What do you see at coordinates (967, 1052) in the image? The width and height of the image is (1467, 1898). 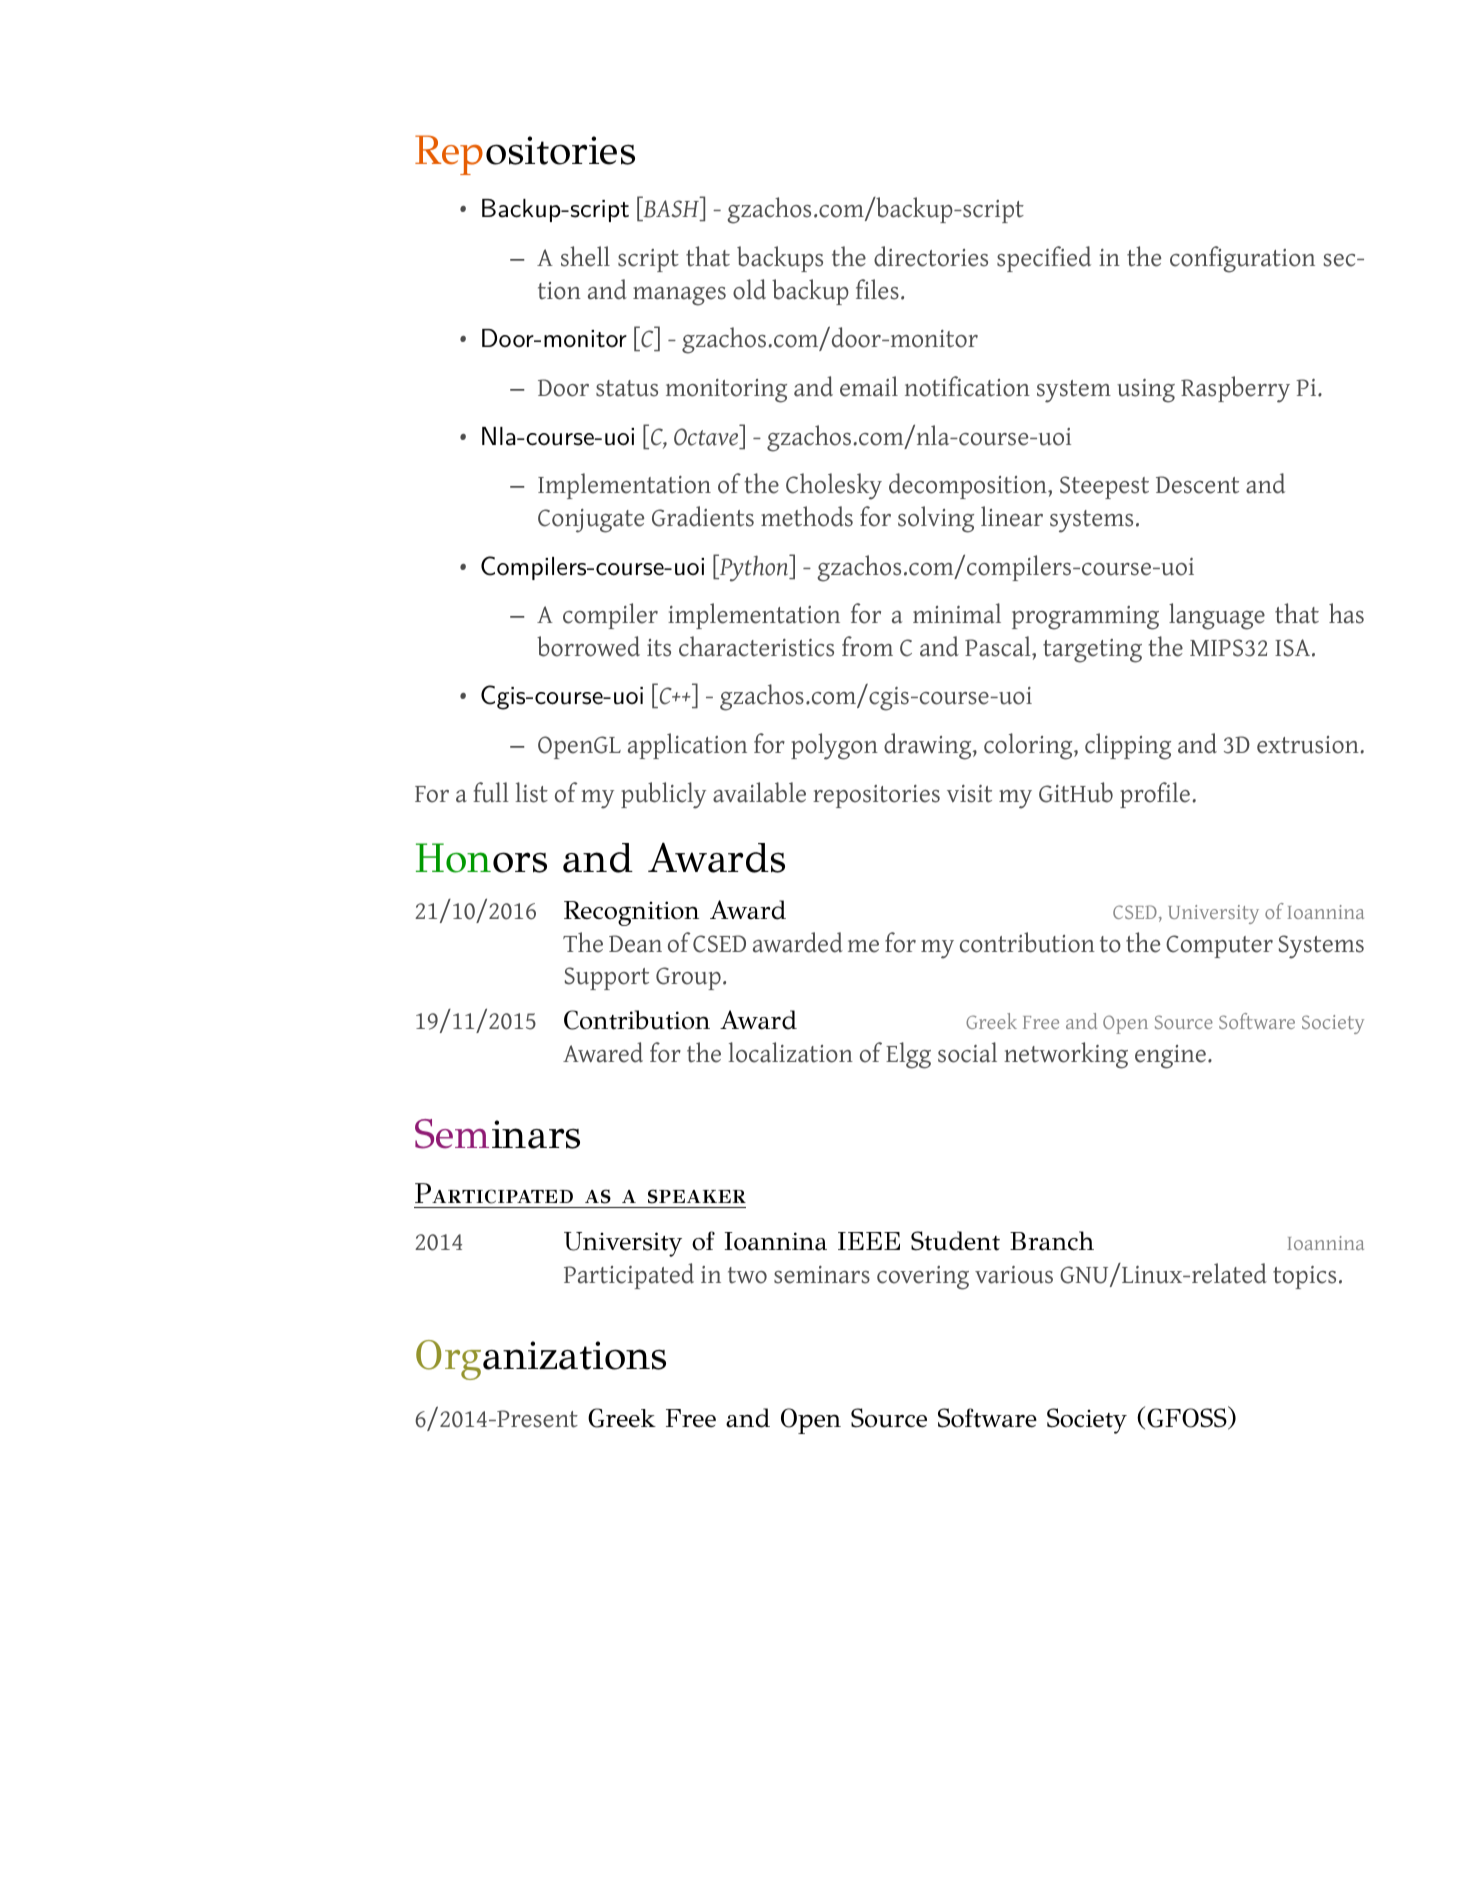 I see `social` at bounding box center [967, 1052].
